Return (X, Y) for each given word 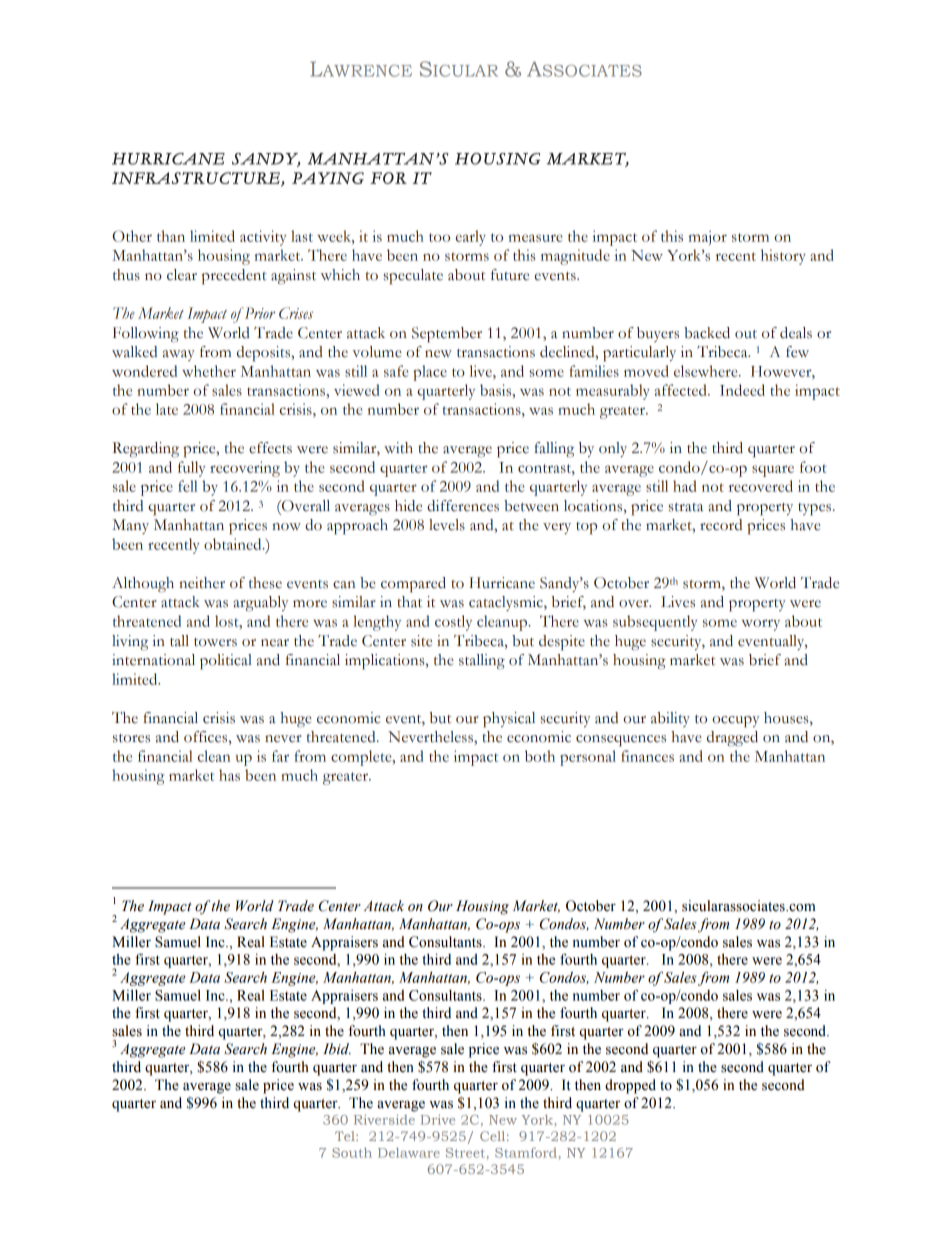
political (226, 662)
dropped (630, 1086)
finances (647, 756)
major (708, 238)
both (540, 756)
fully (191, 469)
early (471, 238)
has (229, 775)
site (421, 641)
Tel (346, 1136)
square (773, 471)
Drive (438, 1120)
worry (761, 625)
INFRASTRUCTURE (197, 179)
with (398, 448)
